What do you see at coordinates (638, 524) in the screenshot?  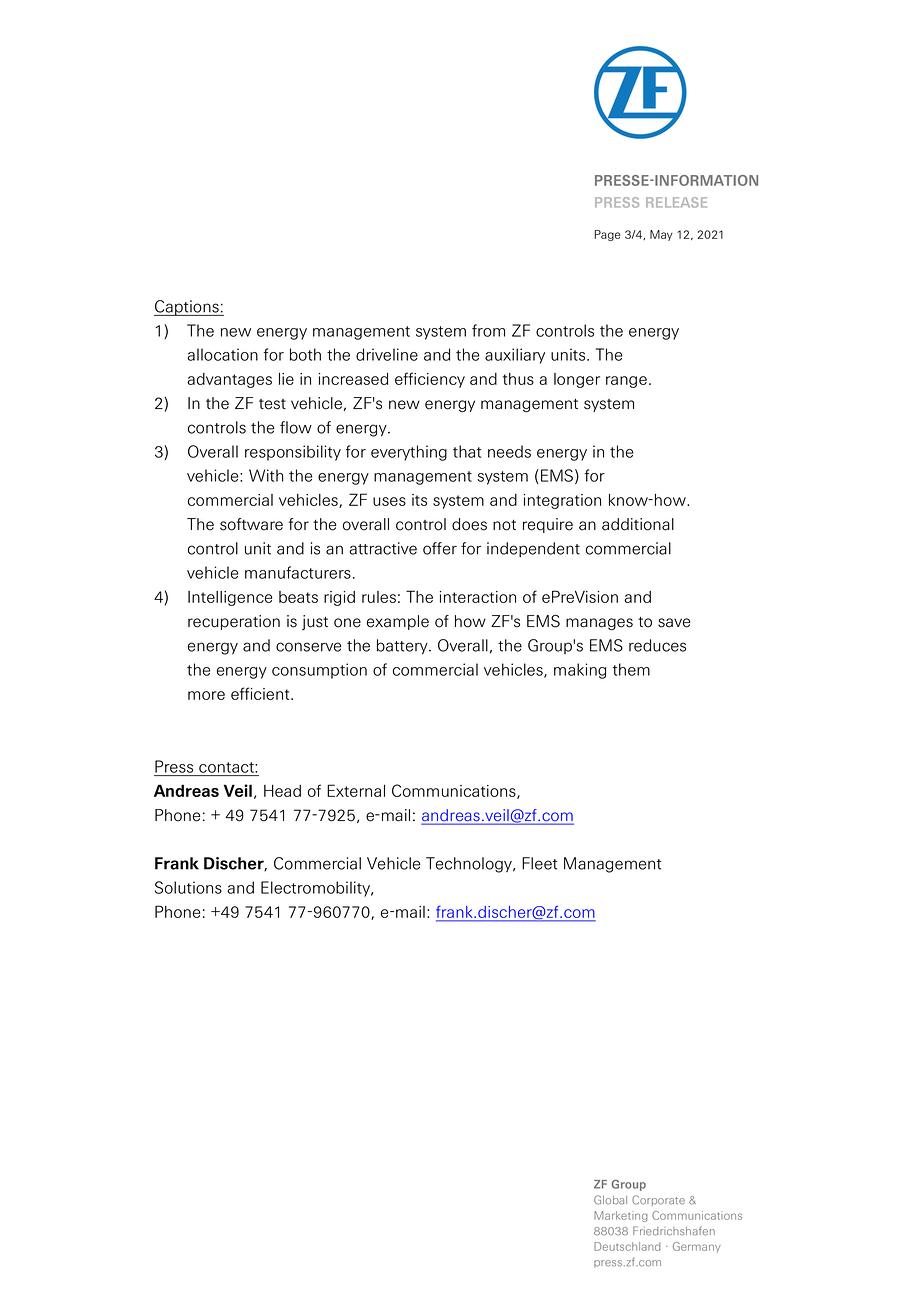 I see `additional` at bounding box center [638, 524].
